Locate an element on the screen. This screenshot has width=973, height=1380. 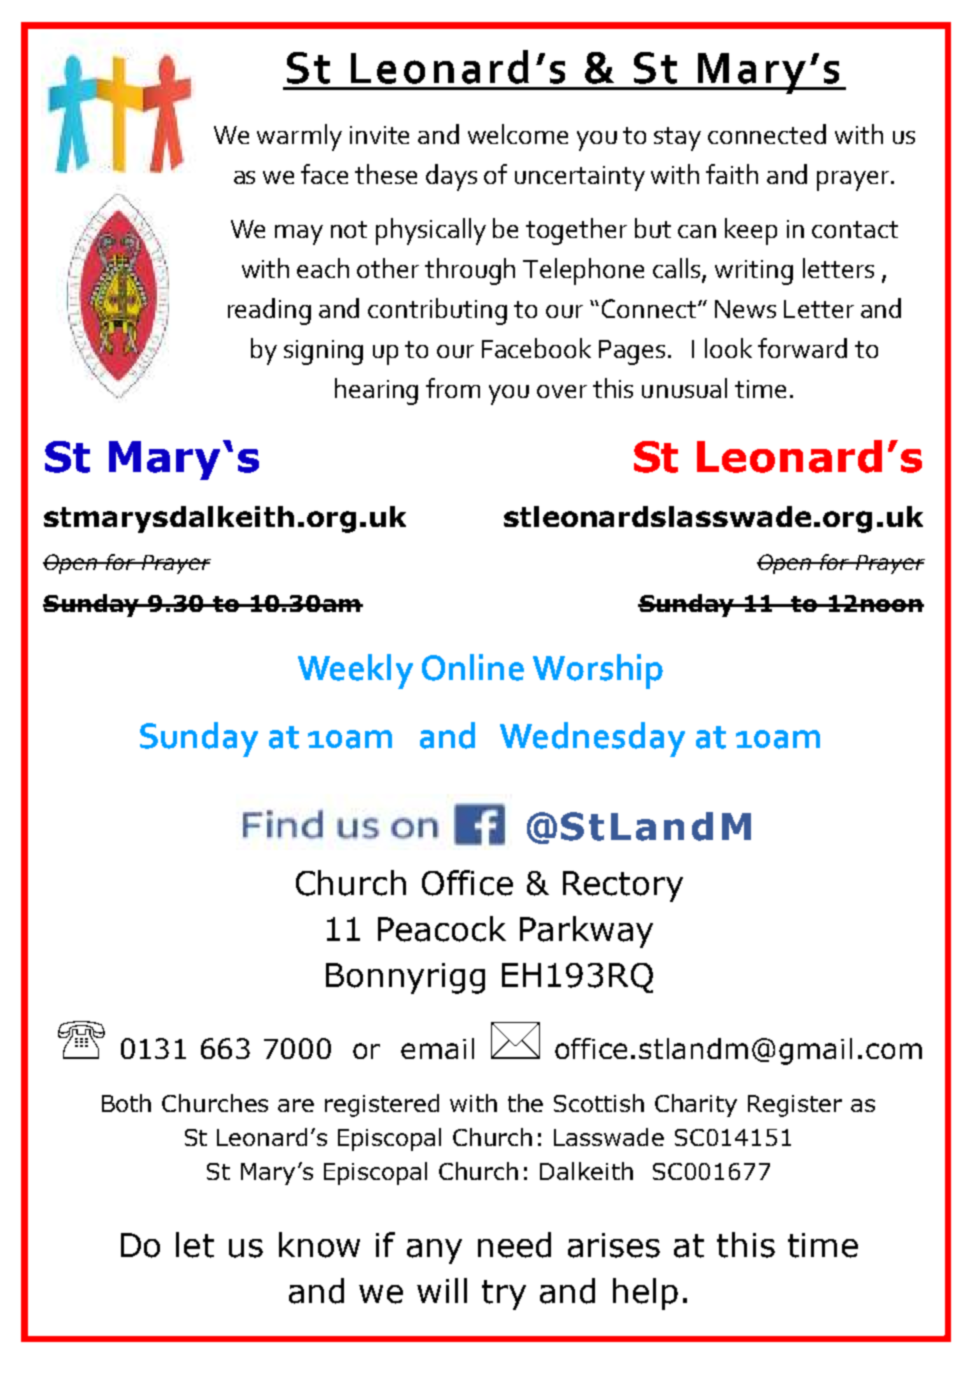
warmly is located at coordinates (299, 137).
